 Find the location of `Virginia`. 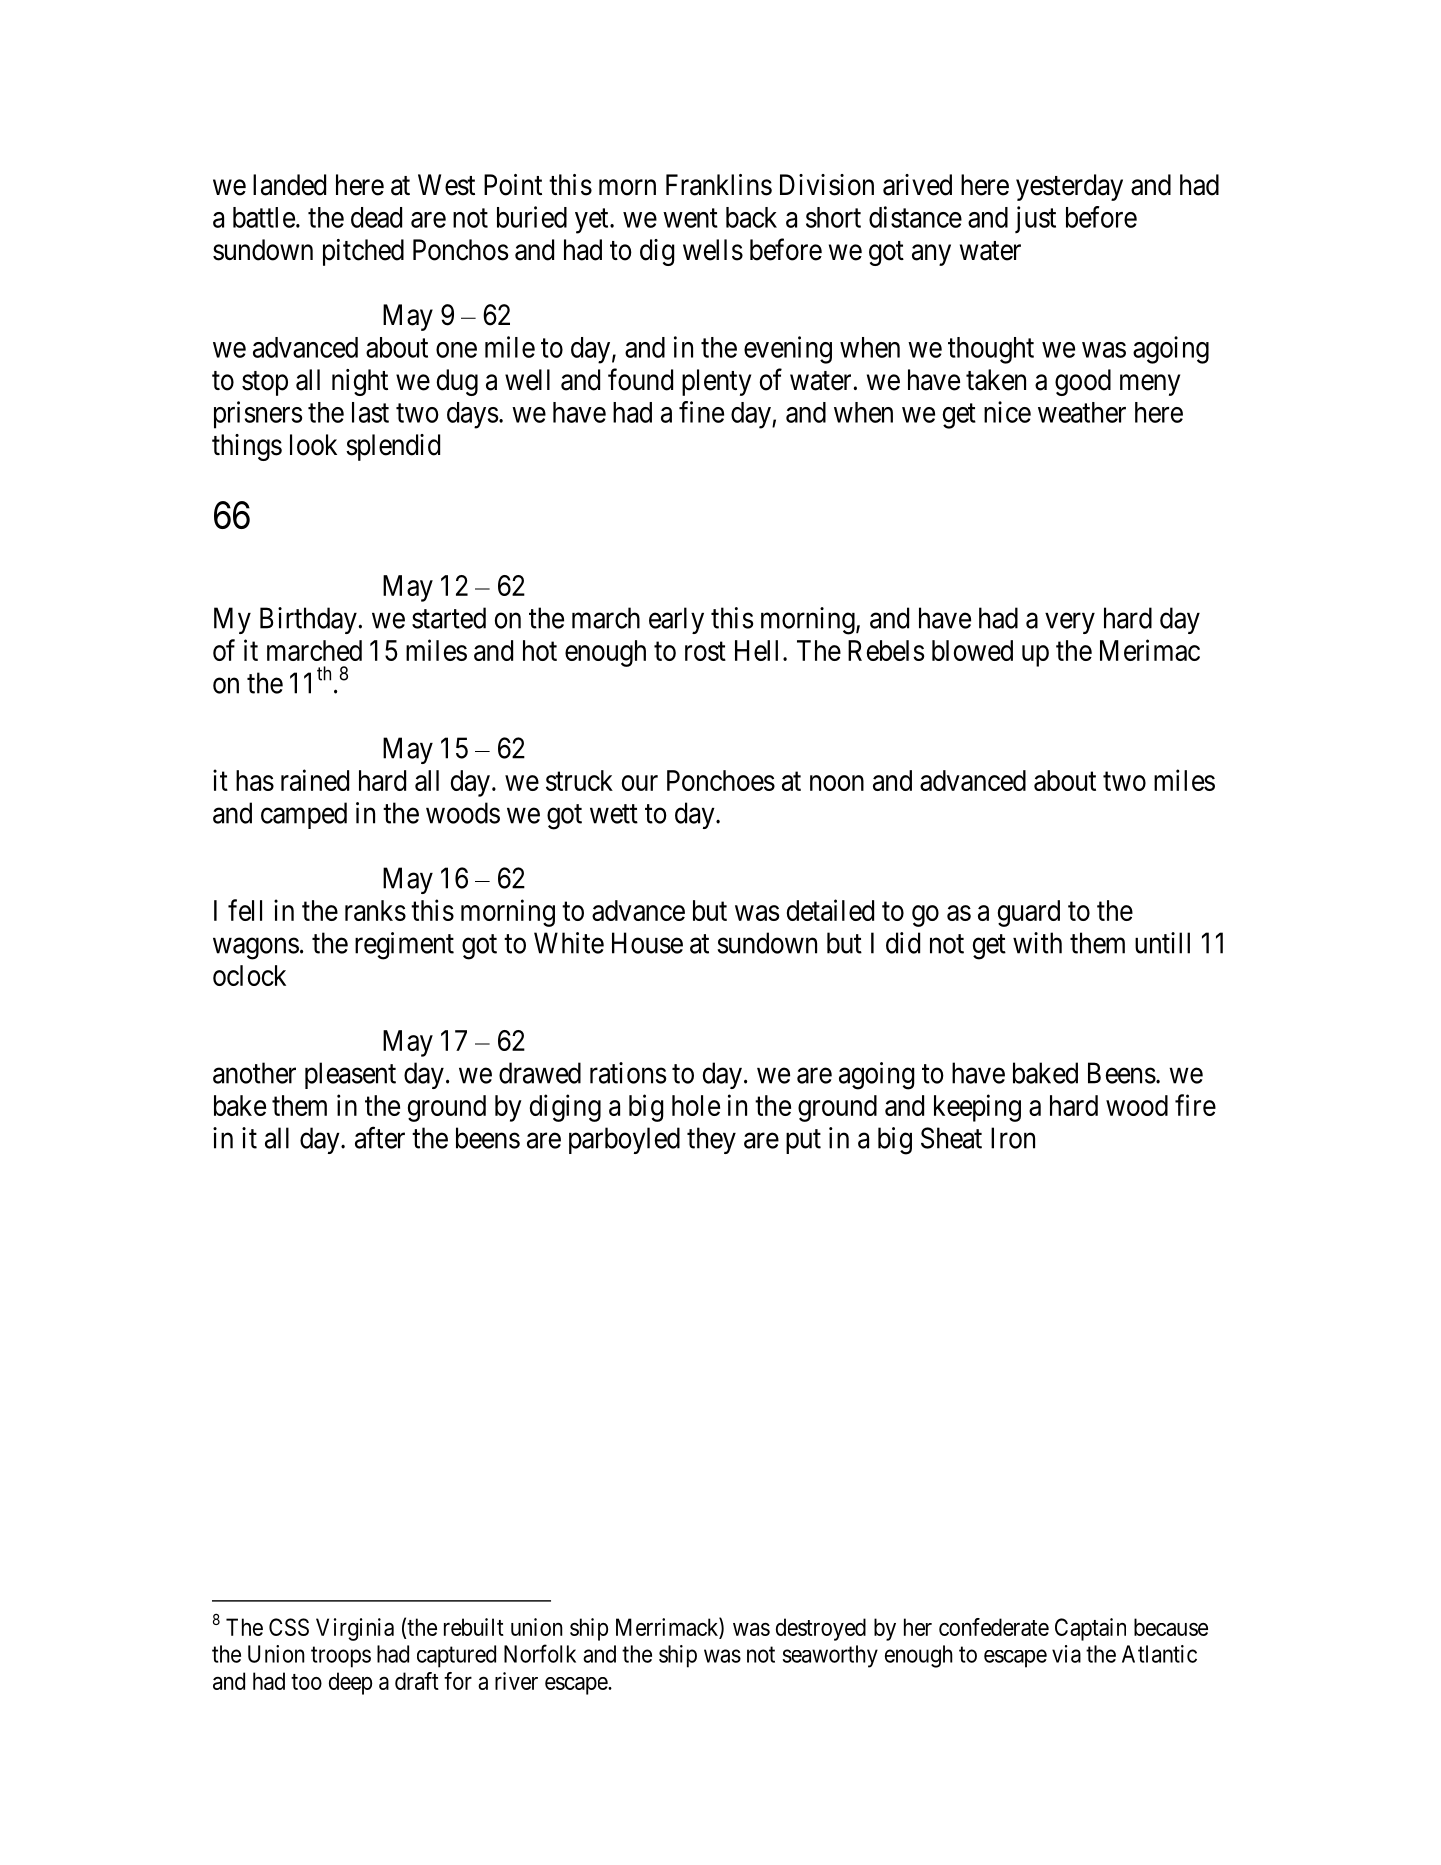

Virginia is located at coordinates (355, 1629).
